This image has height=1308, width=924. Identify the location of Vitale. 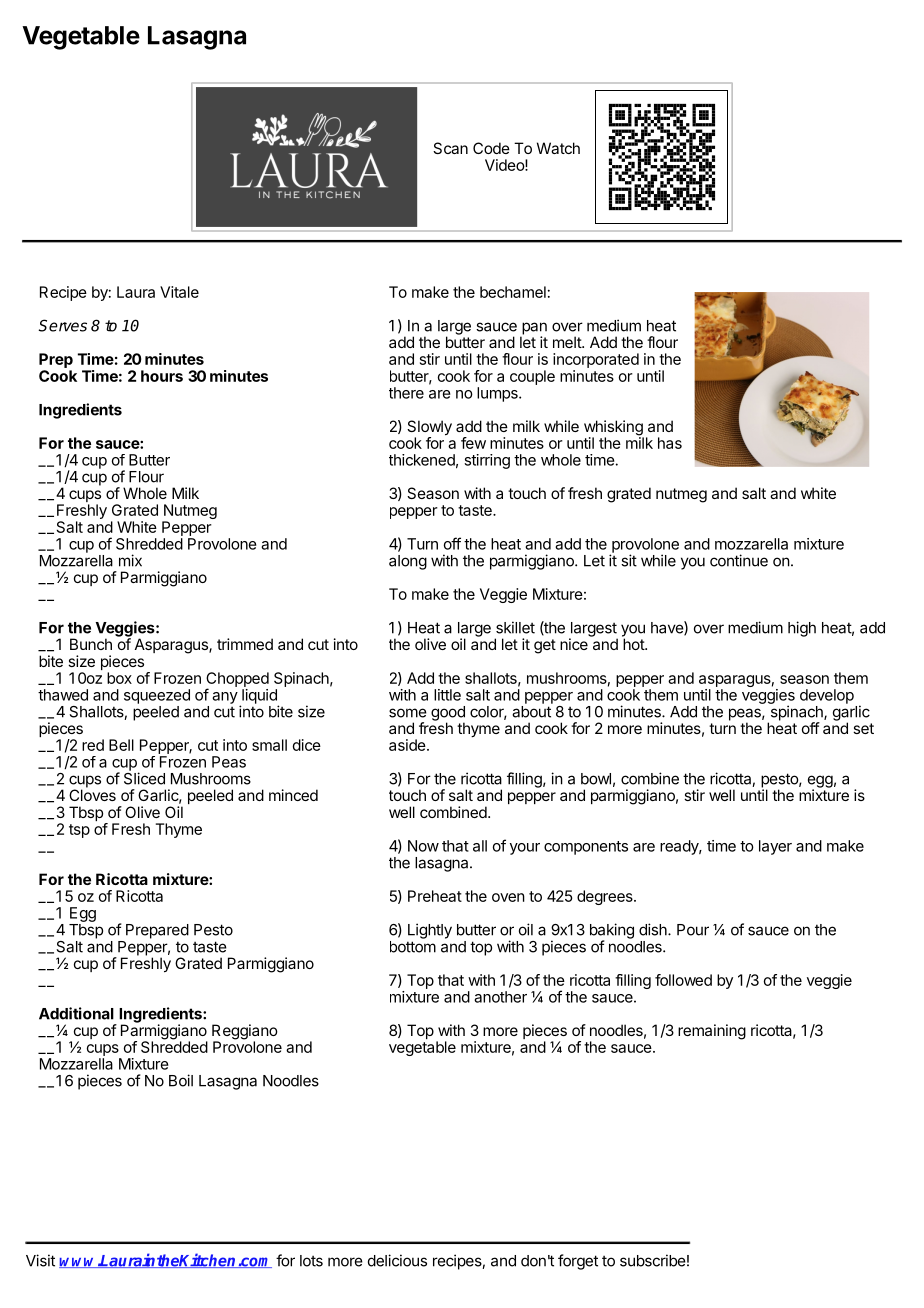
(179, 292).
